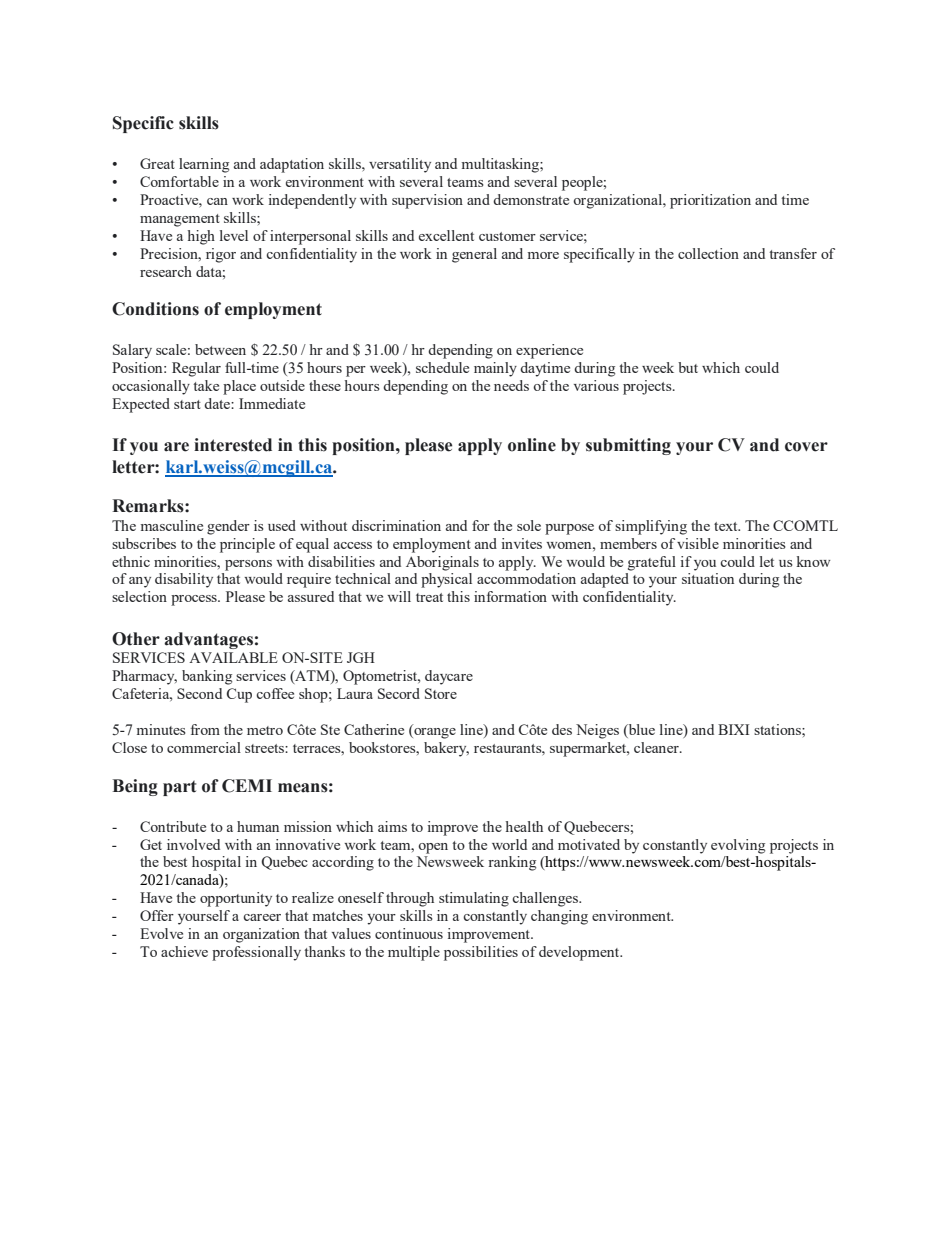  What do you see at coordinates (179, 181) in the screenshot?
I see `Comfortable` at bounding box center [179, 181].
